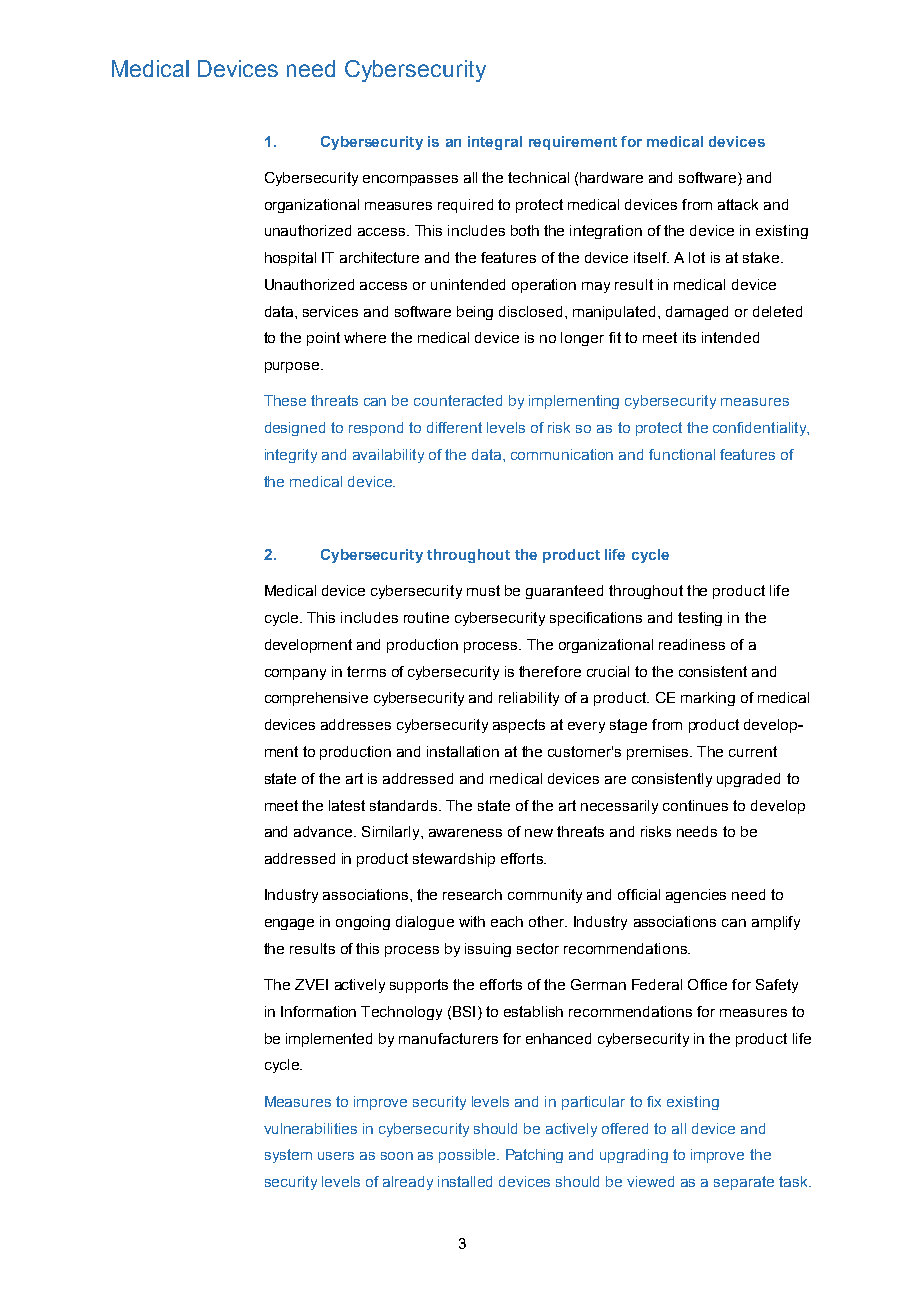 Image resolution: width=924 pixels, height=1308 pixels. What do you see at coordinates (753, 751) in the document?
I see `current` at bounding box center [753, 751].
